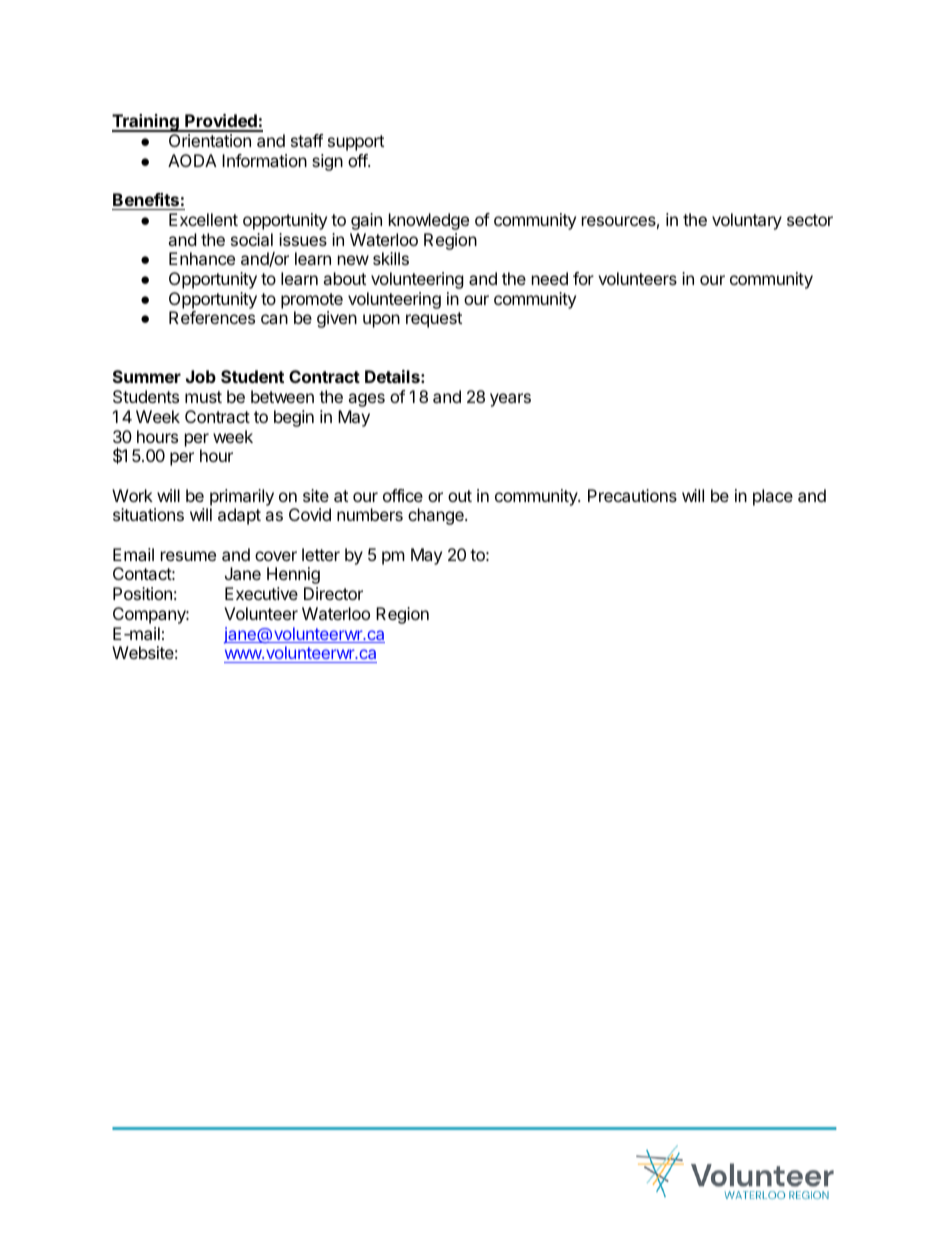  I want to click on office, so click(403, 495).
